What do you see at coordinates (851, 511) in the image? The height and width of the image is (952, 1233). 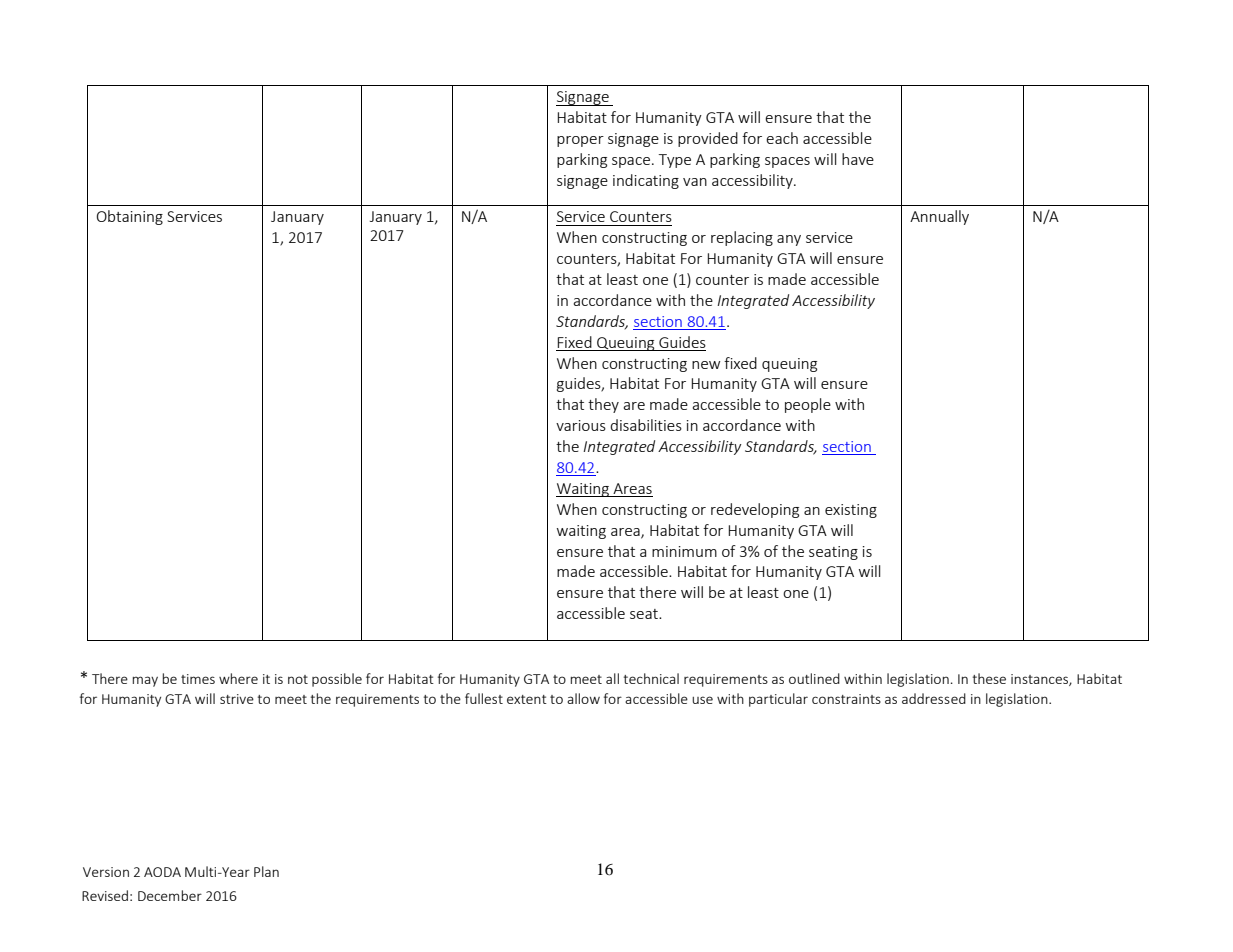 I see `existing` at bounding box center [851, 511].
